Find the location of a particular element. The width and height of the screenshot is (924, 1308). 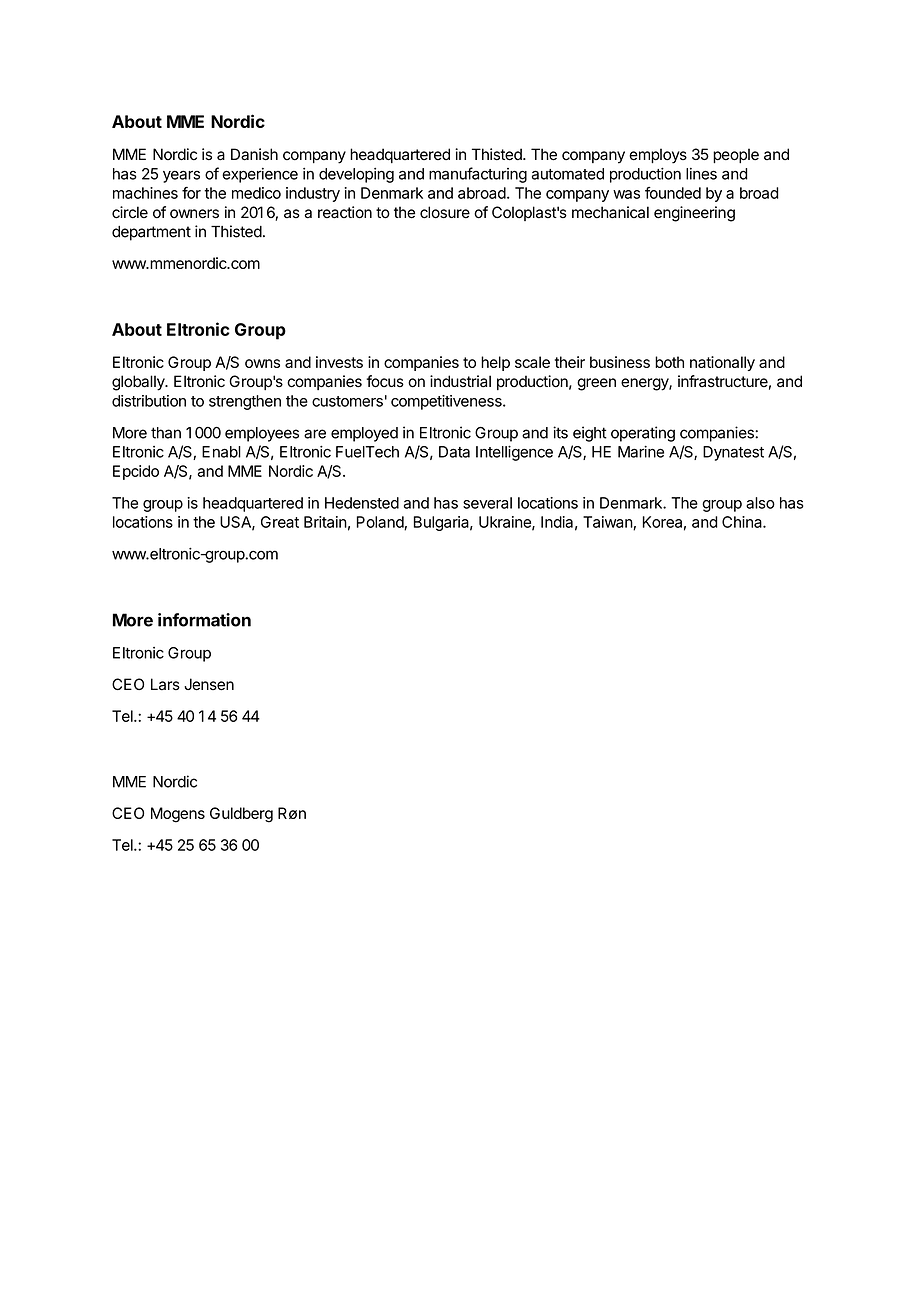

than is located at coordinates (166, 433).
